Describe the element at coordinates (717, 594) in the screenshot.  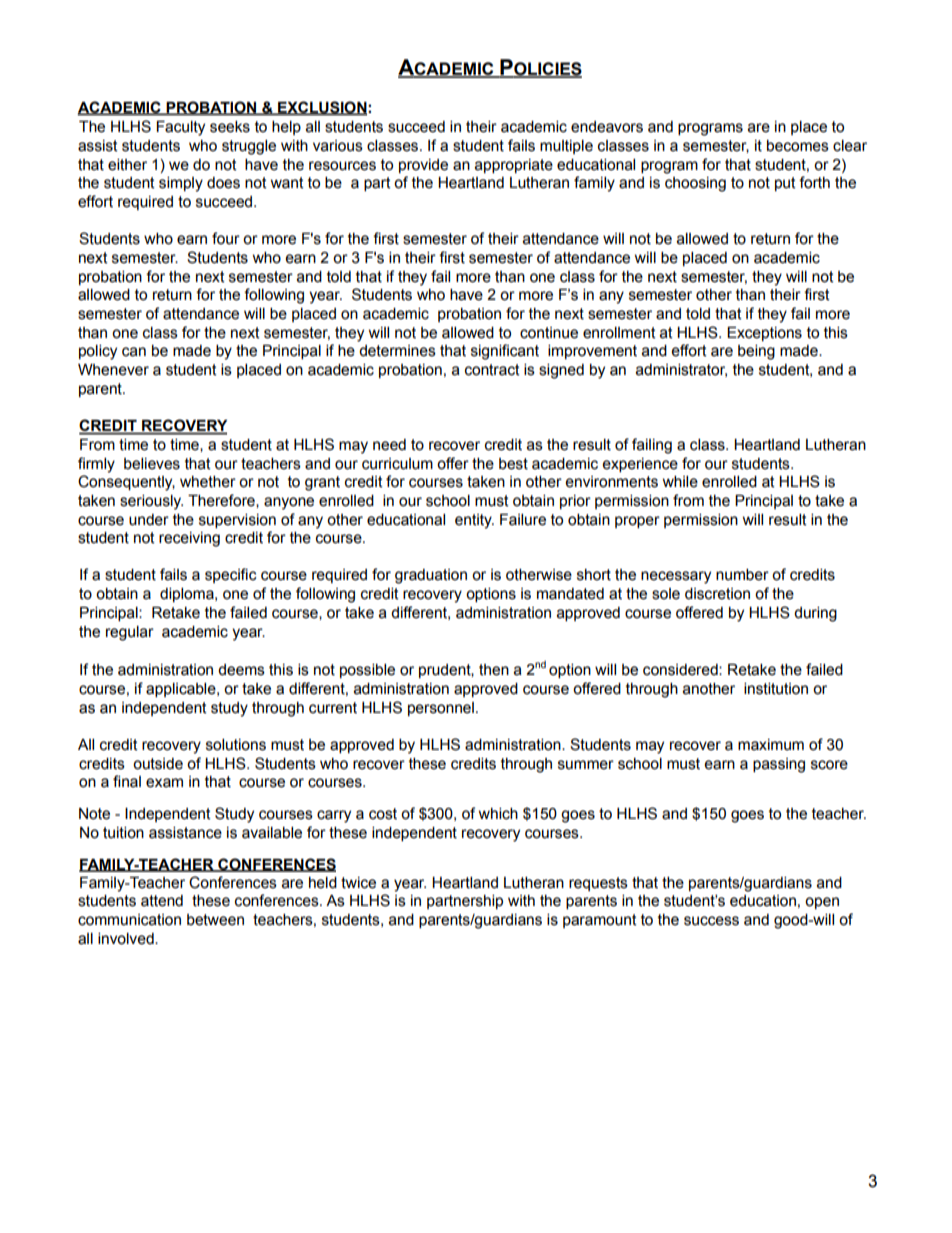
I see `discretion` at that location.
